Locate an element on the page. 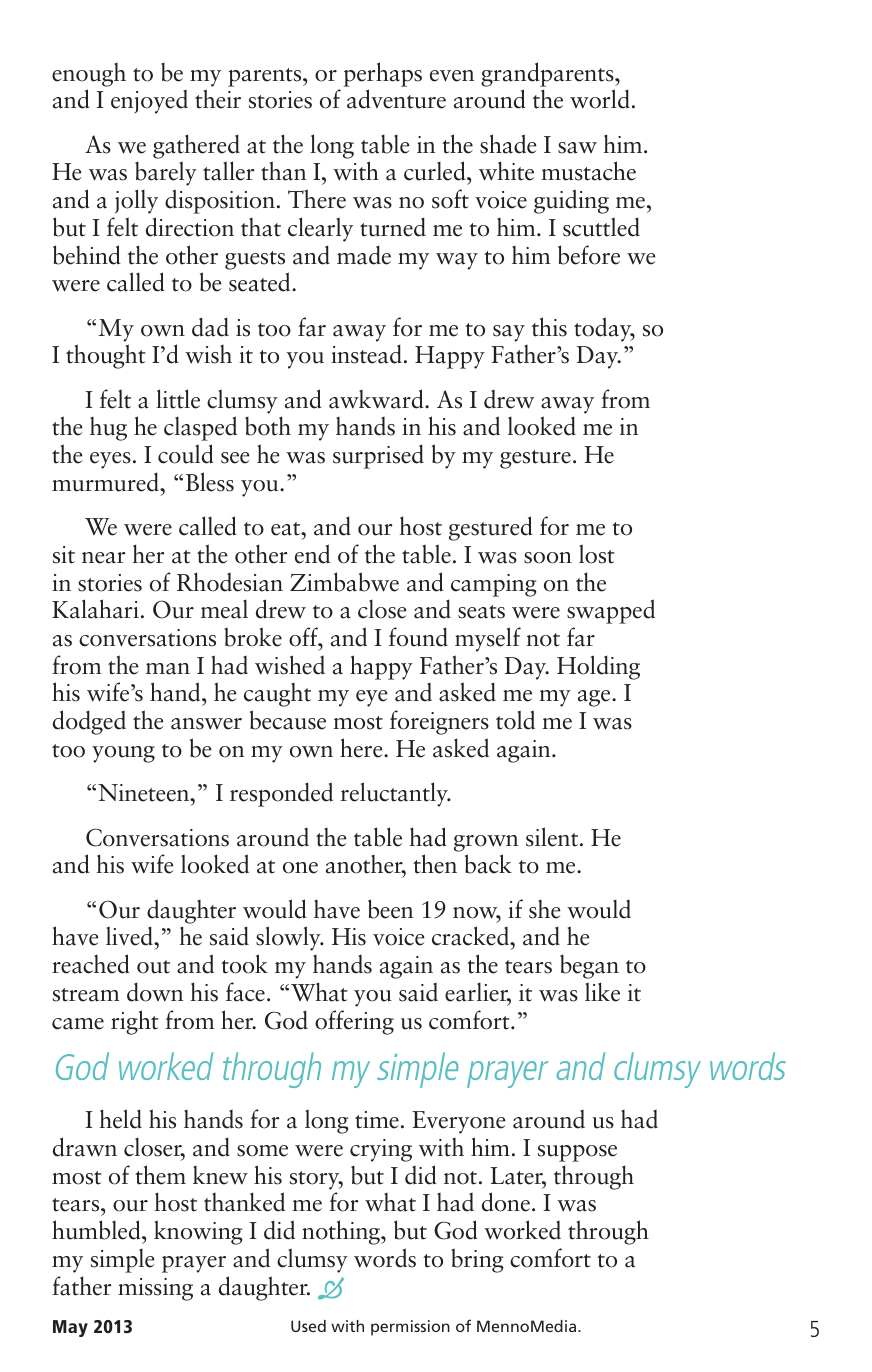 The height and width of the page is (1372, 872). silent is located at coordinates (553, 837).
